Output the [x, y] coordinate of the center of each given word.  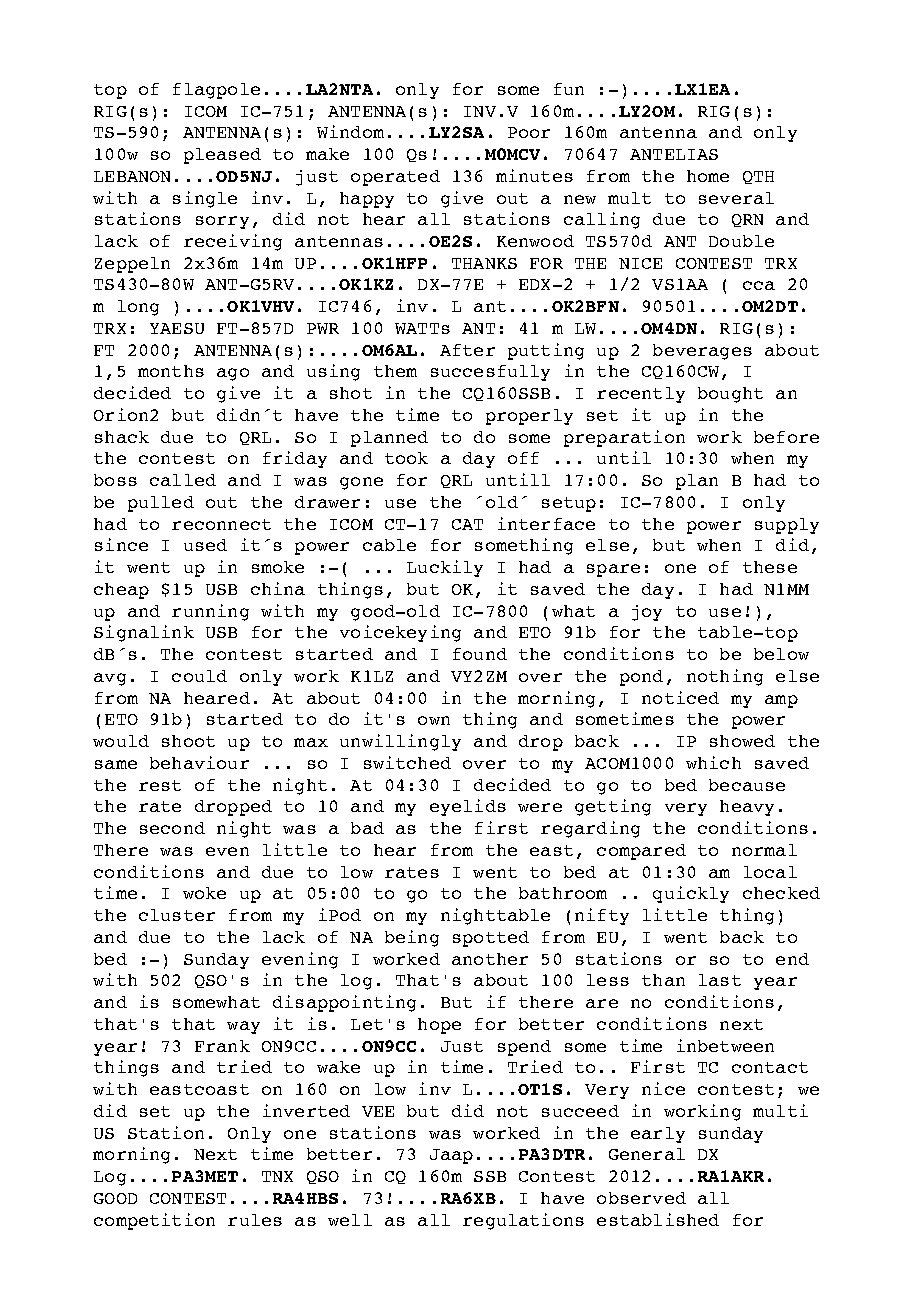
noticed [680, 697]
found [480, 654]
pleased [222, 156]
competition [154, 1221]
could [199, 676]
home [708, 176]
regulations [523, 1221]
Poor [529, 132]
